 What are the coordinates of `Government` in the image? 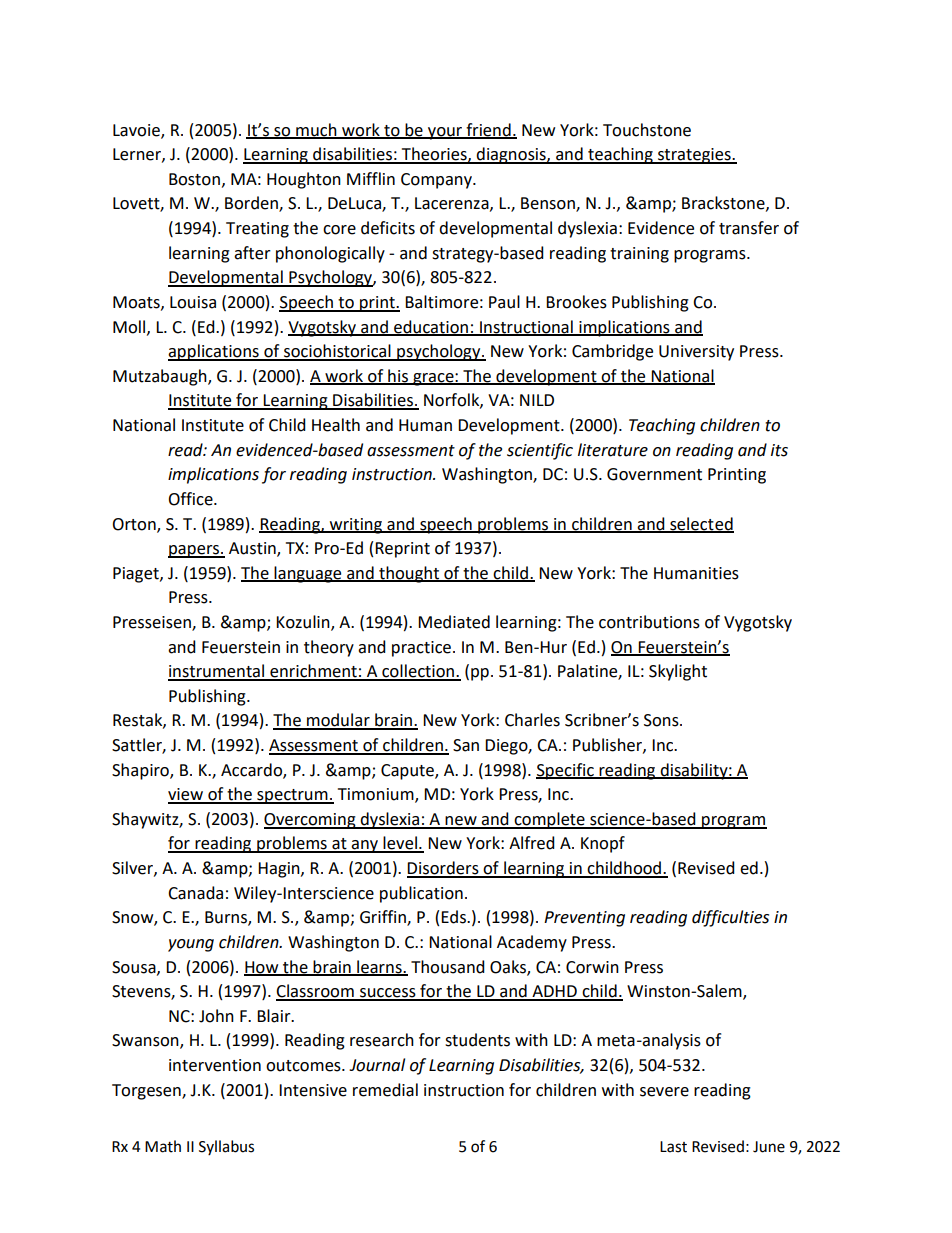 It's located at (654, 474).
